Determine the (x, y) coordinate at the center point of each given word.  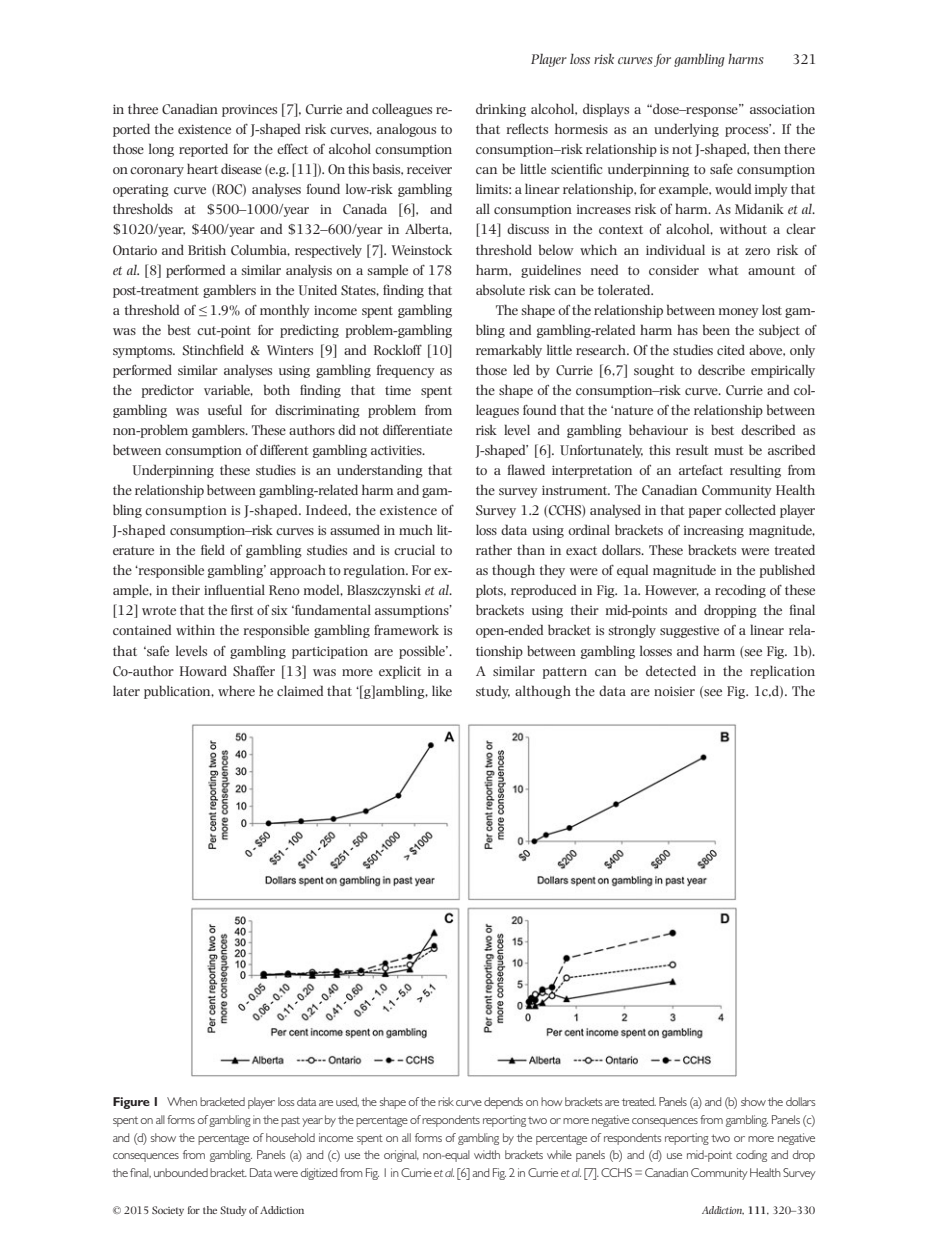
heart (202, 168)
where (236, 690)
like (442, 690)
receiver (429, 169)
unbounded (181, 1172)
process (748, 131)
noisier (674, 691)
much (416, 529)
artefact (701, 470)
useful (225, 409)
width (487, 1154)
